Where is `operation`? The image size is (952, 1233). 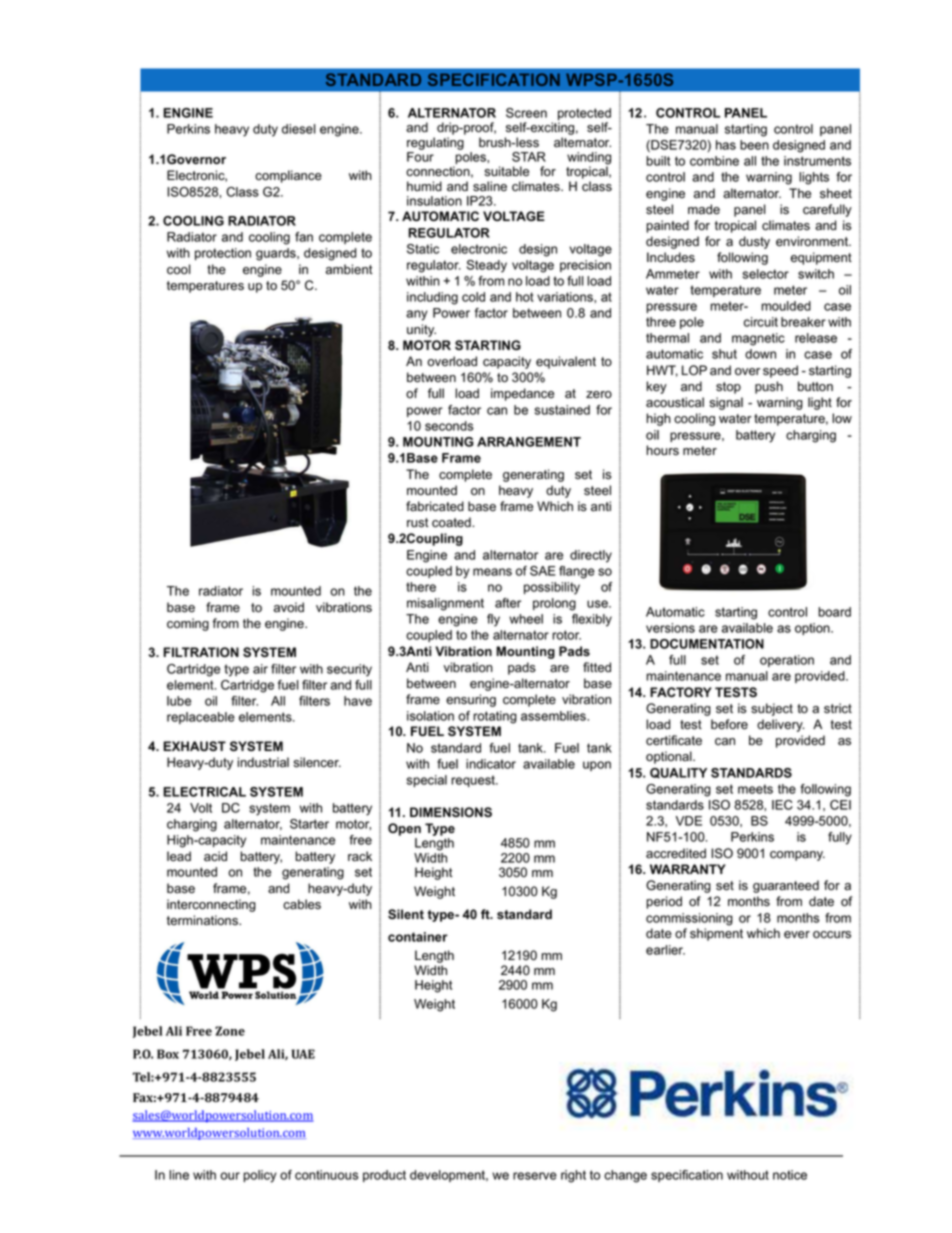 operation is located at coordinates (787, 661).
